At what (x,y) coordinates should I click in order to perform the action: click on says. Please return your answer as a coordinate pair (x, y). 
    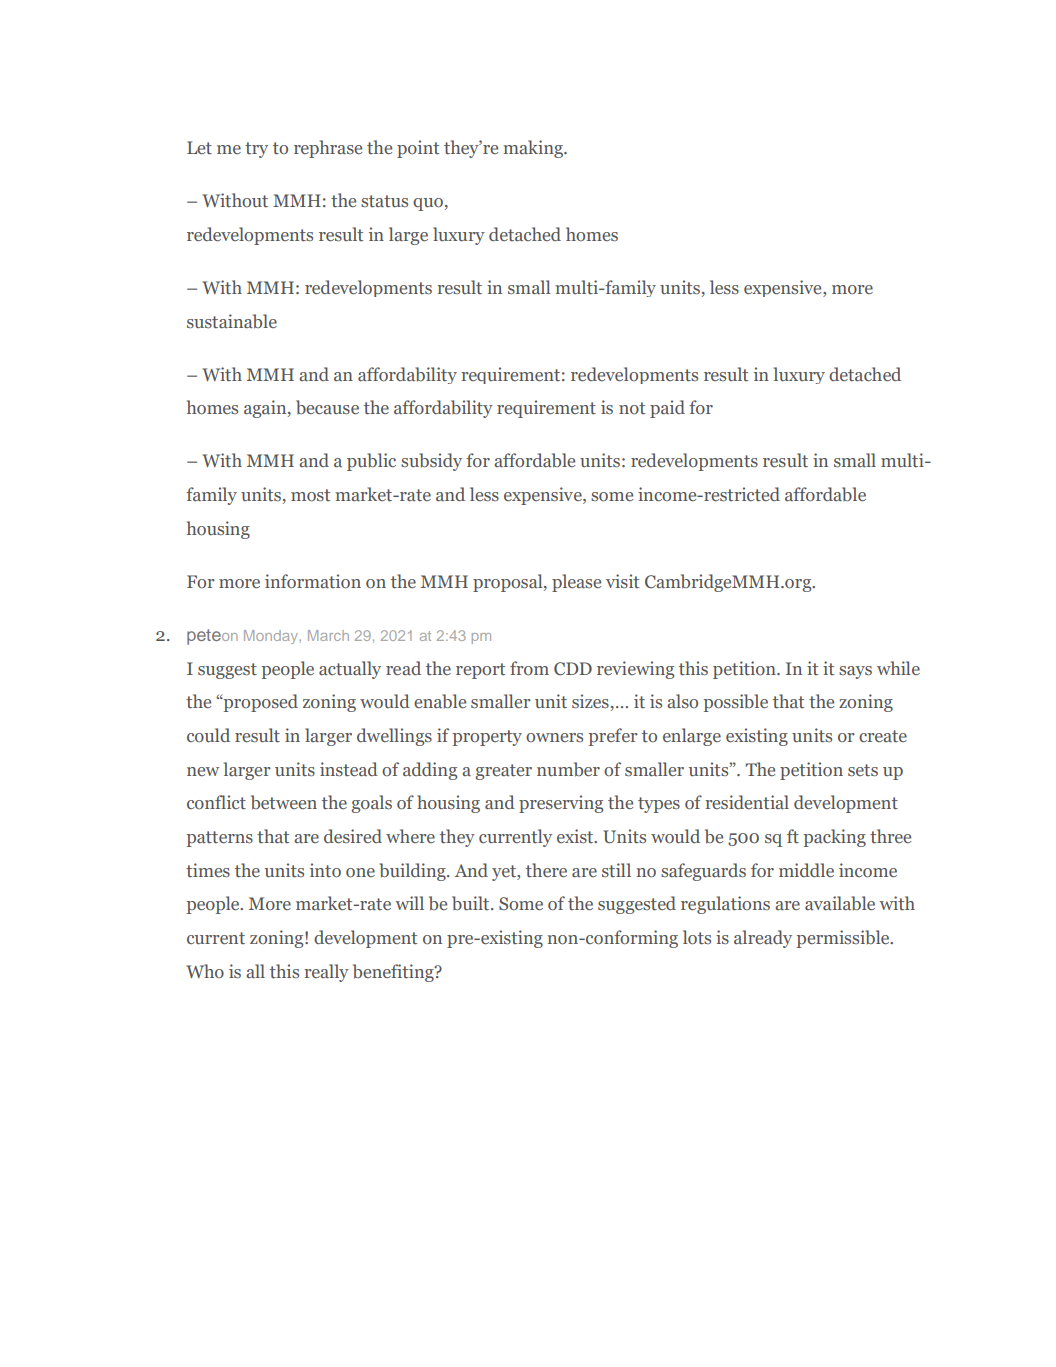
    Looking at the image, I should click on (855, 672).
